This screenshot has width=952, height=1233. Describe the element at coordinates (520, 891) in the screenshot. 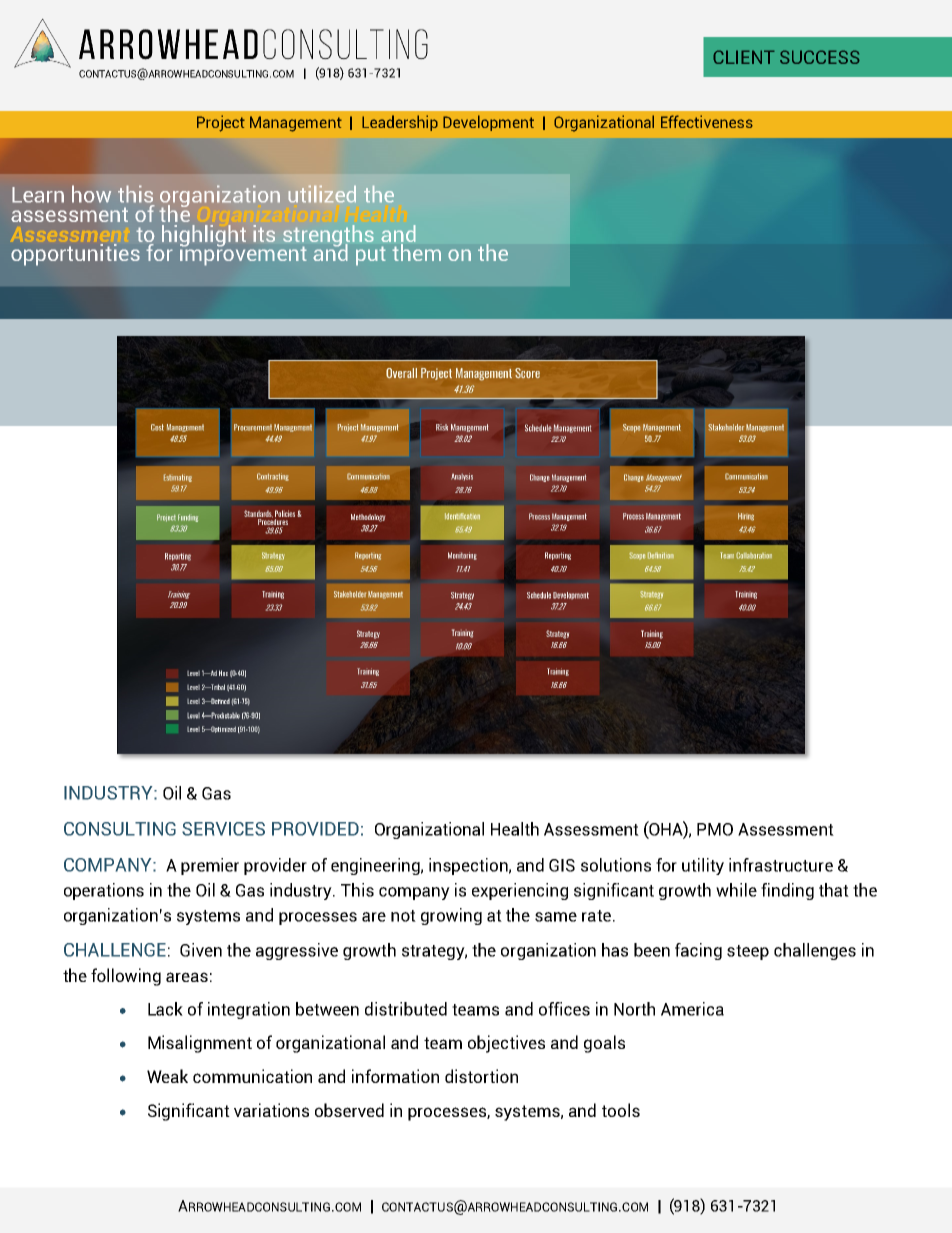

I see `experiencing` at that location.
